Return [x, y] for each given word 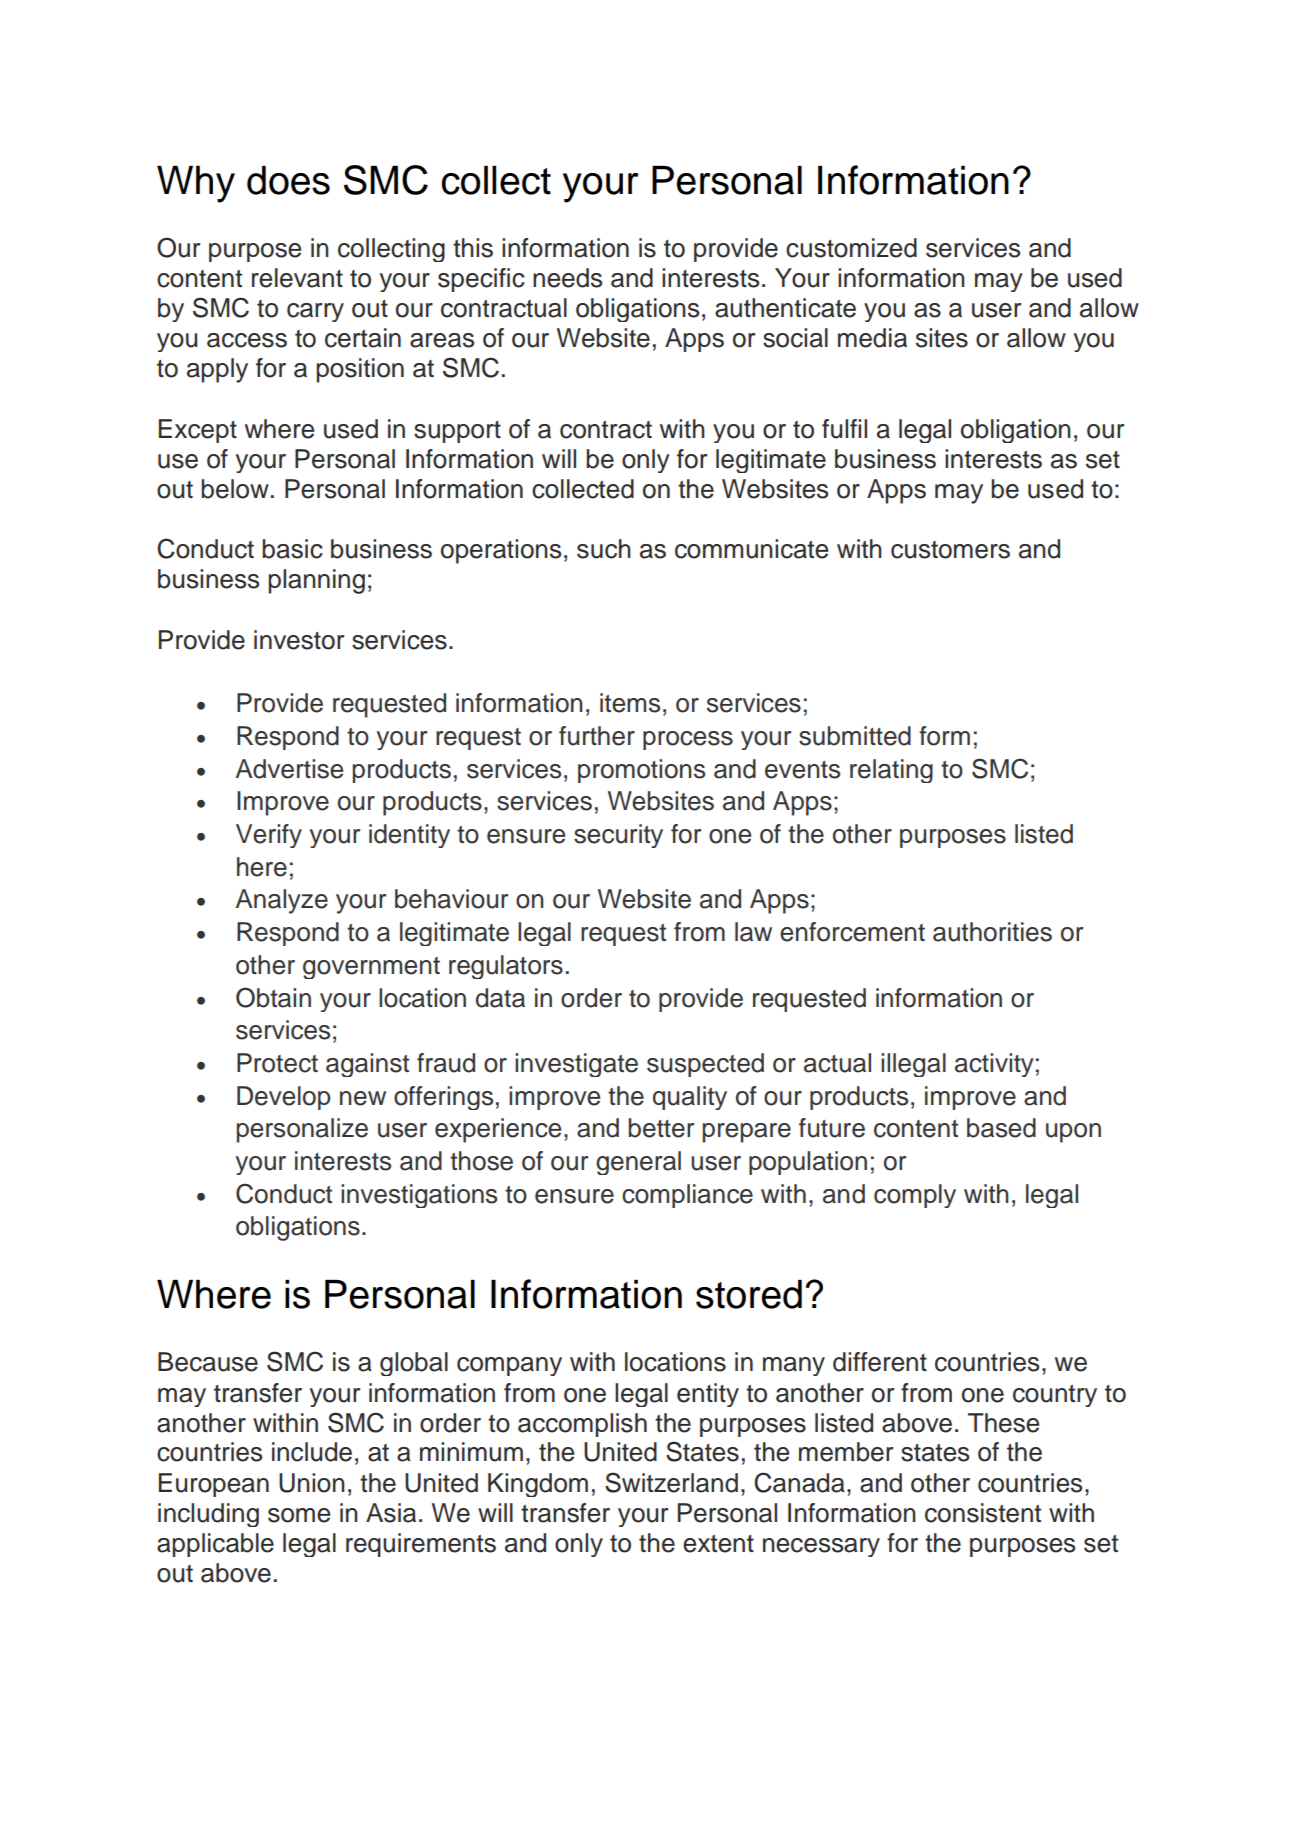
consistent [983, 1513]
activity [994, 1065]
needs [567, 278]
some [299, 1515]
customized [851, 248]
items [630, 703]
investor [299, 640]
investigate [576, 1065]
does [288, 180]
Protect [277, 1063]
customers [950, 550]
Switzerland [671, 1482]
